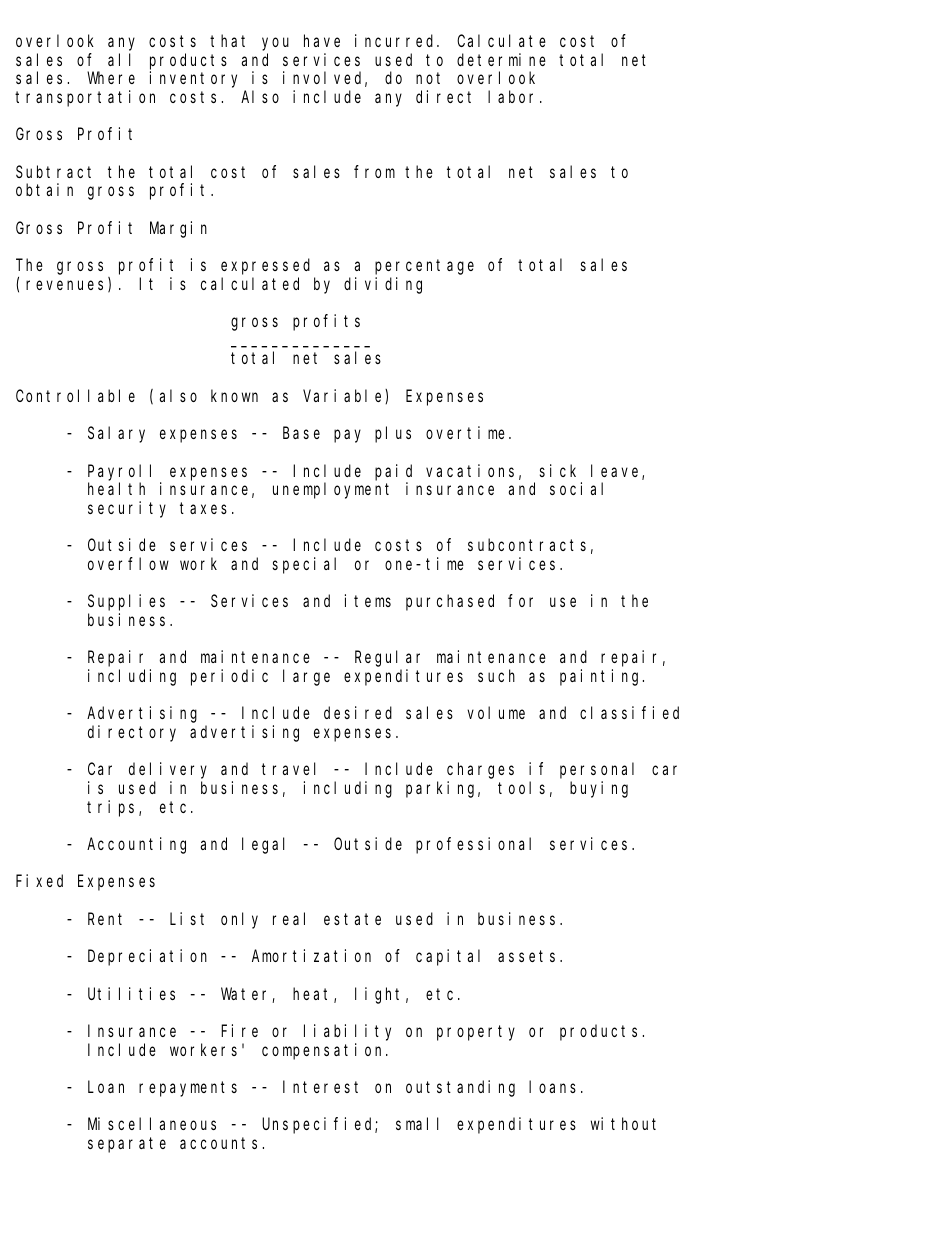  Describe the element at coordinates (501, 59) in the screenshot. I see `determine` at that location.
